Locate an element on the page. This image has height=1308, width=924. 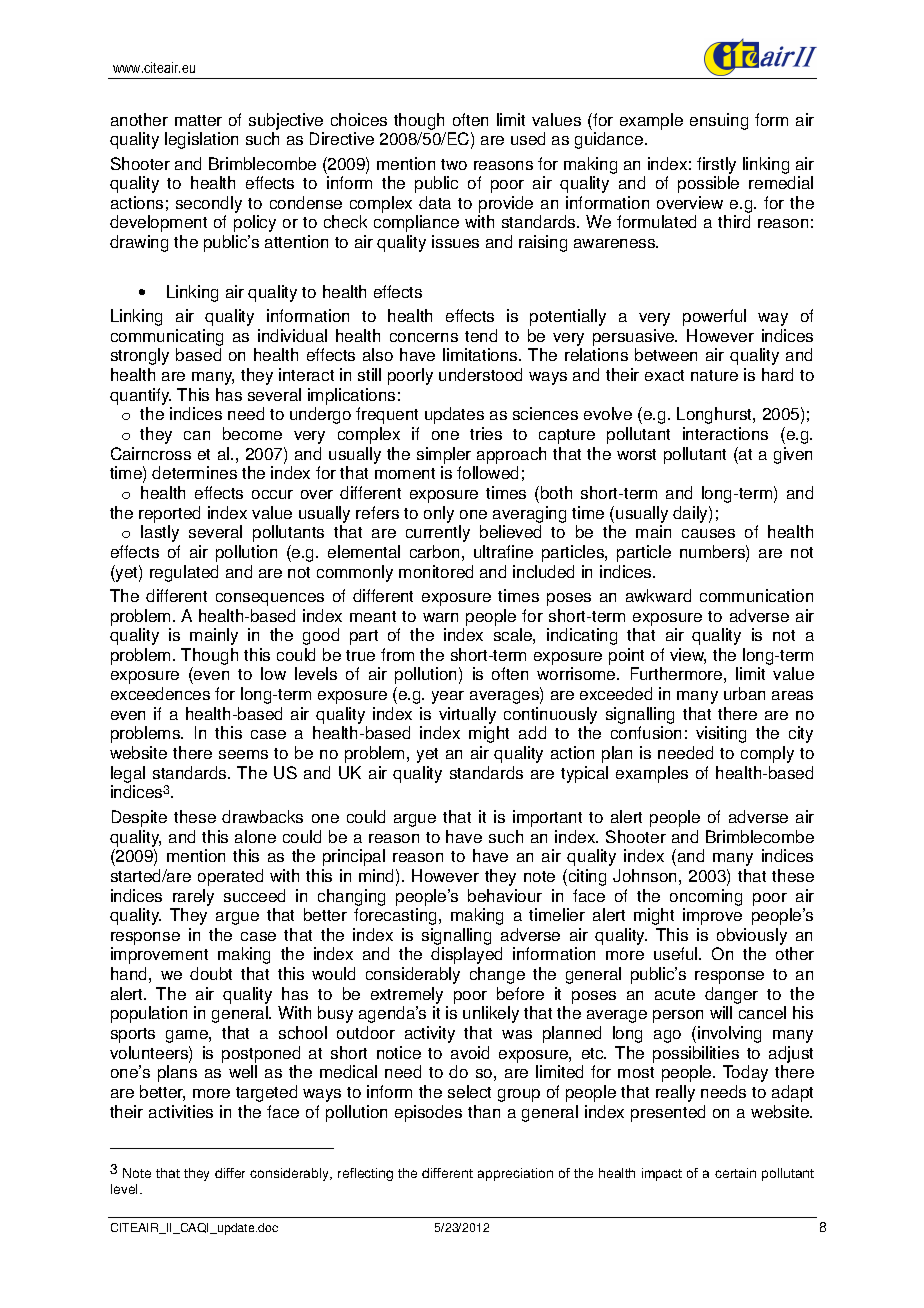
virtually is located at coordinates (467, 715).
